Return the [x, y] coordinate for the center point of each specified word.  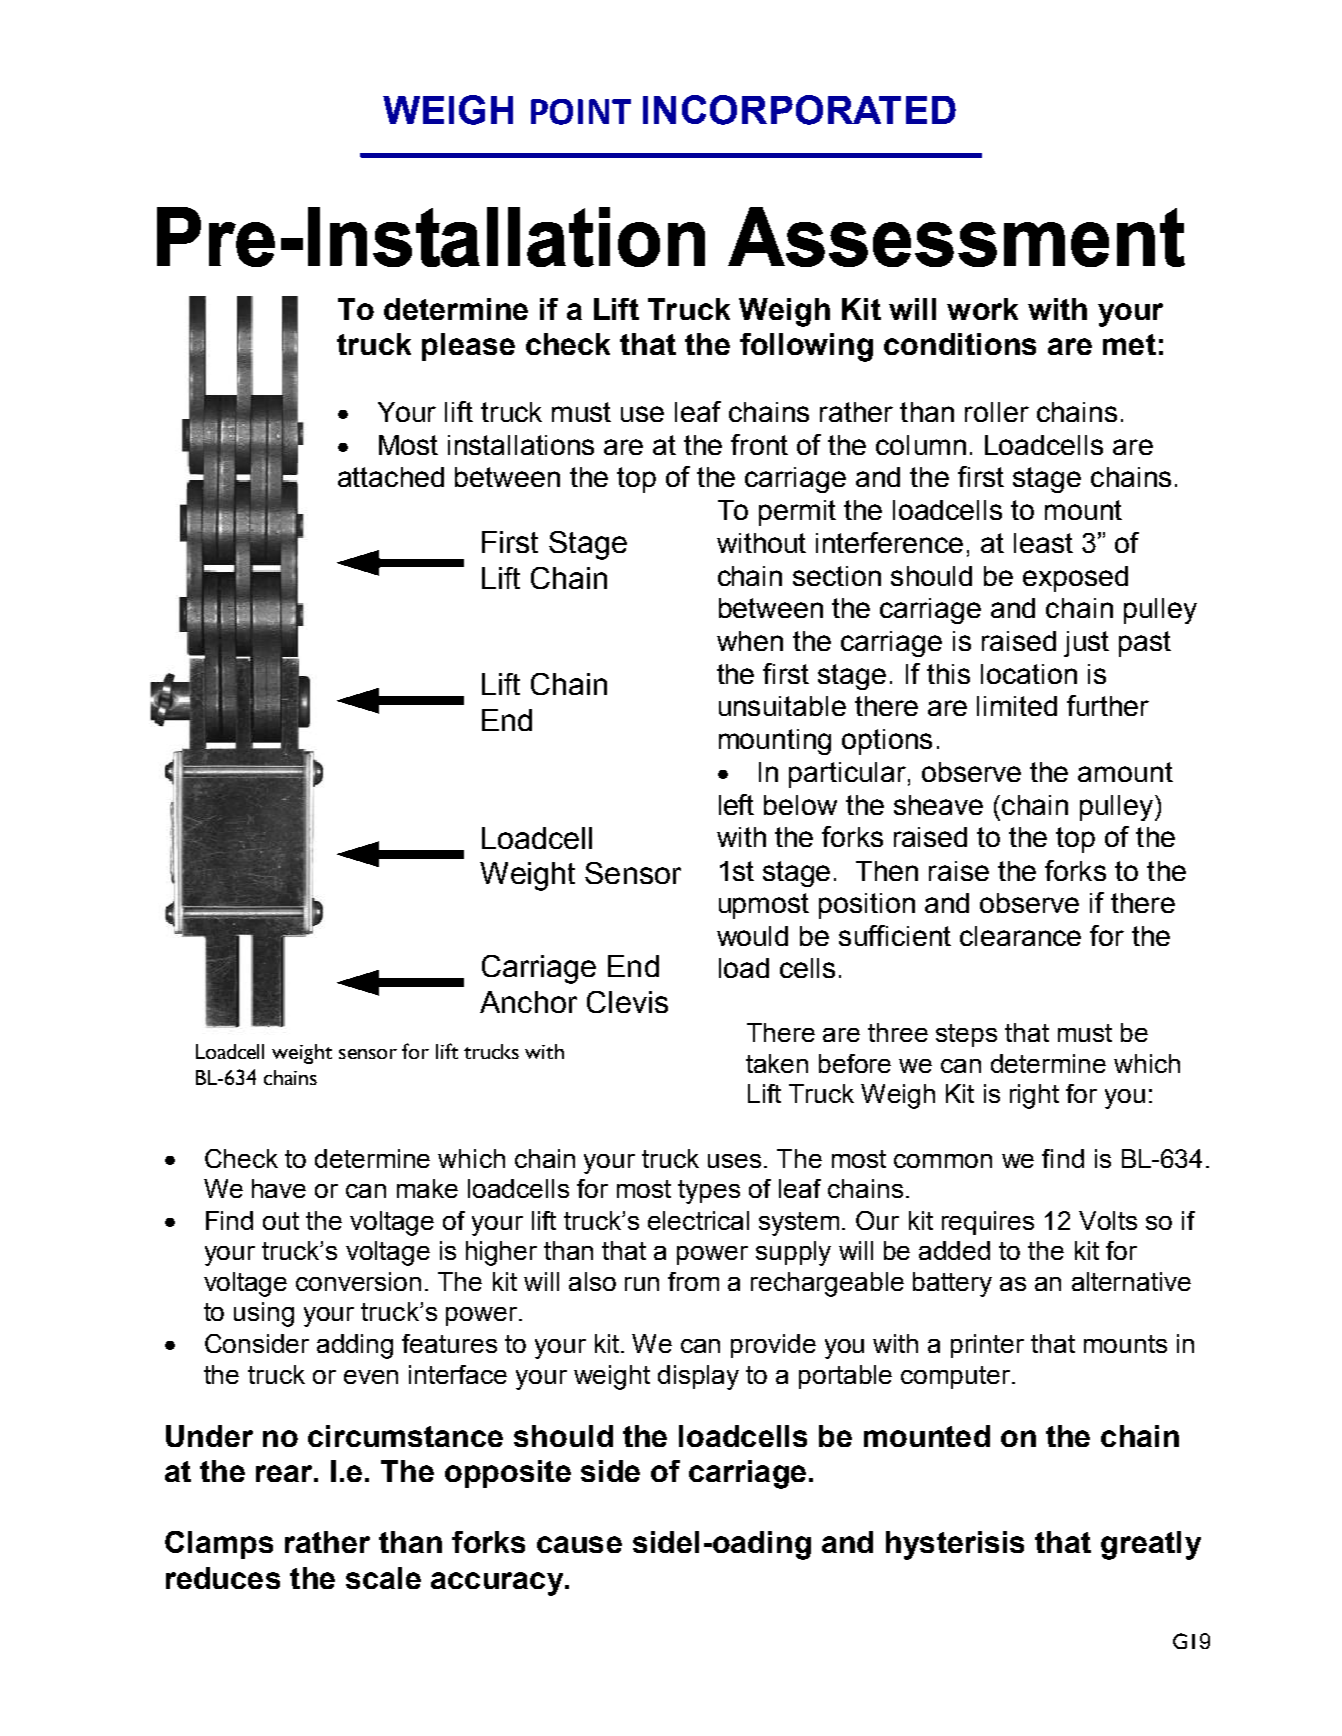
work [982, 309]
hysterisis [955, 1545]
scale [383, 1578]
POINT [581, 112]
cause [579, 1544]
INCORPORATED [799, 110]
